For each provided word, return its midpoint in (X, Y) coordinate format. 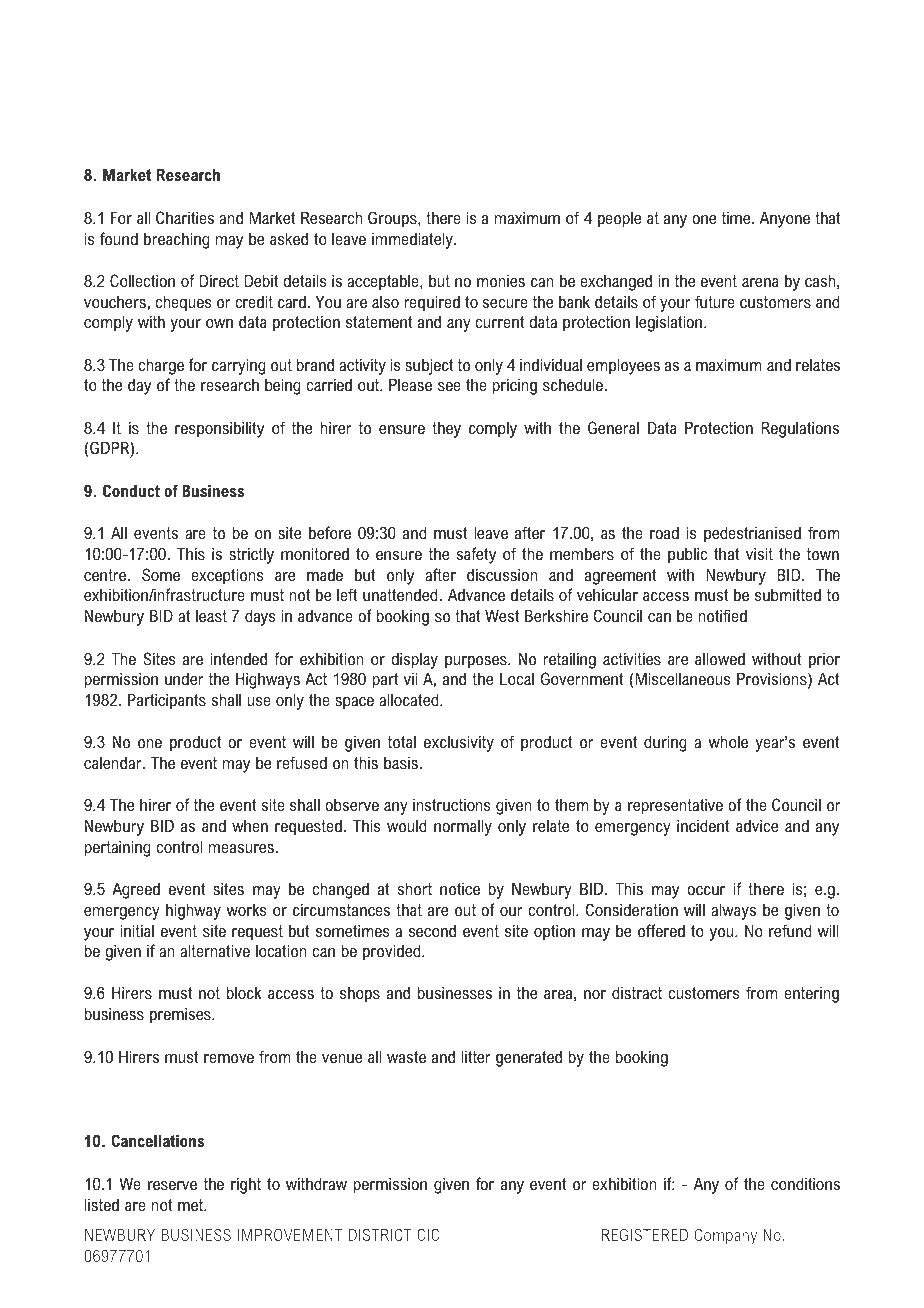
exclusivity (459, 743)
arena (760, 282)
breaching (177, 240)
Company (725, 1236)
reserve (172, 1185)
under (184, 678)
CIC (428, 1234)
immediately (413, 240)
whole (728, 741)
